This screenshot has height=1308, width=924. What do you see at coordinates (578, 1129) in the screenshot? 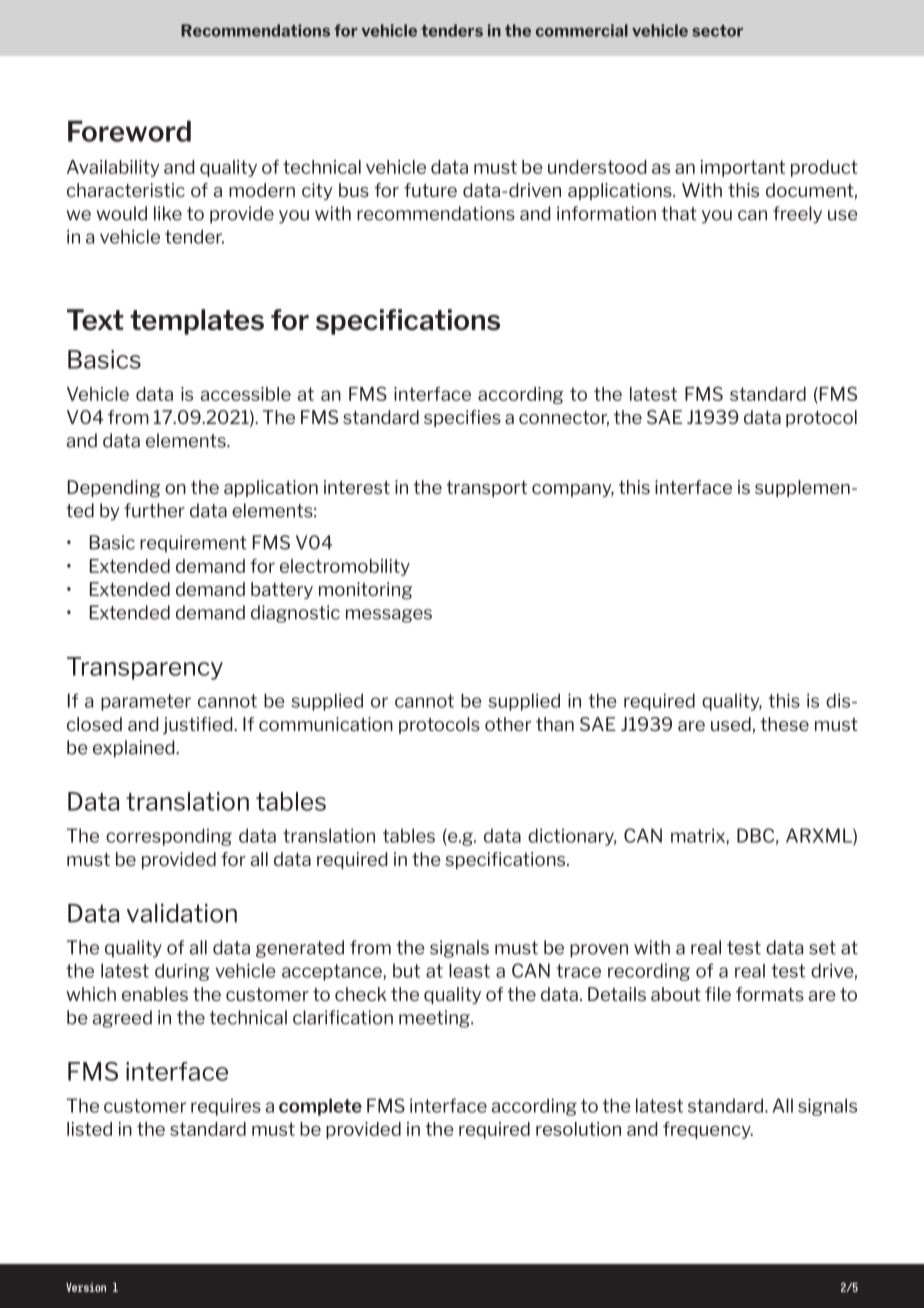
I see `resolution` at bounding box center [578, 1129].
